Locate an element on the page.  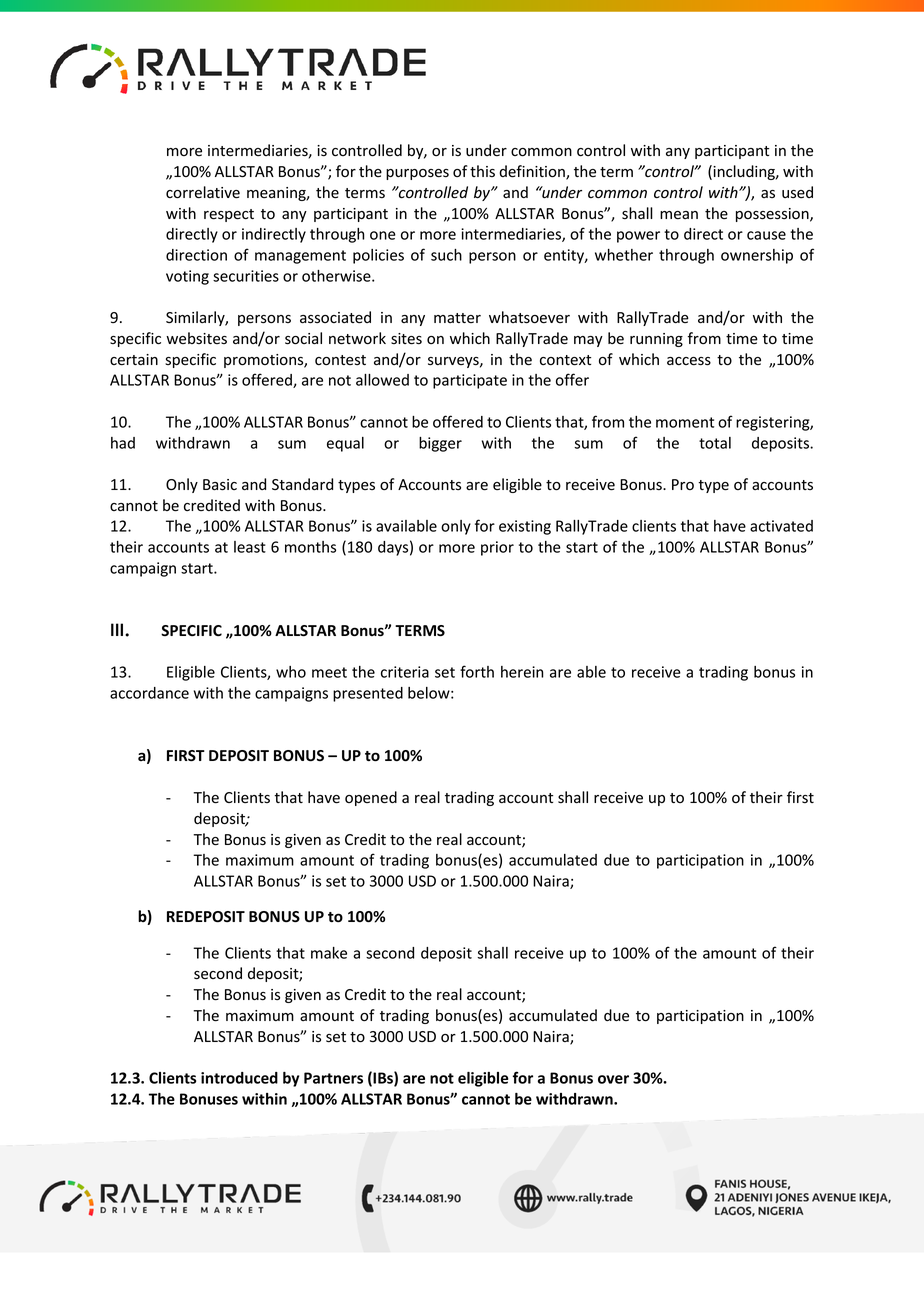
Partners is located at coordinates (333, 1078).
